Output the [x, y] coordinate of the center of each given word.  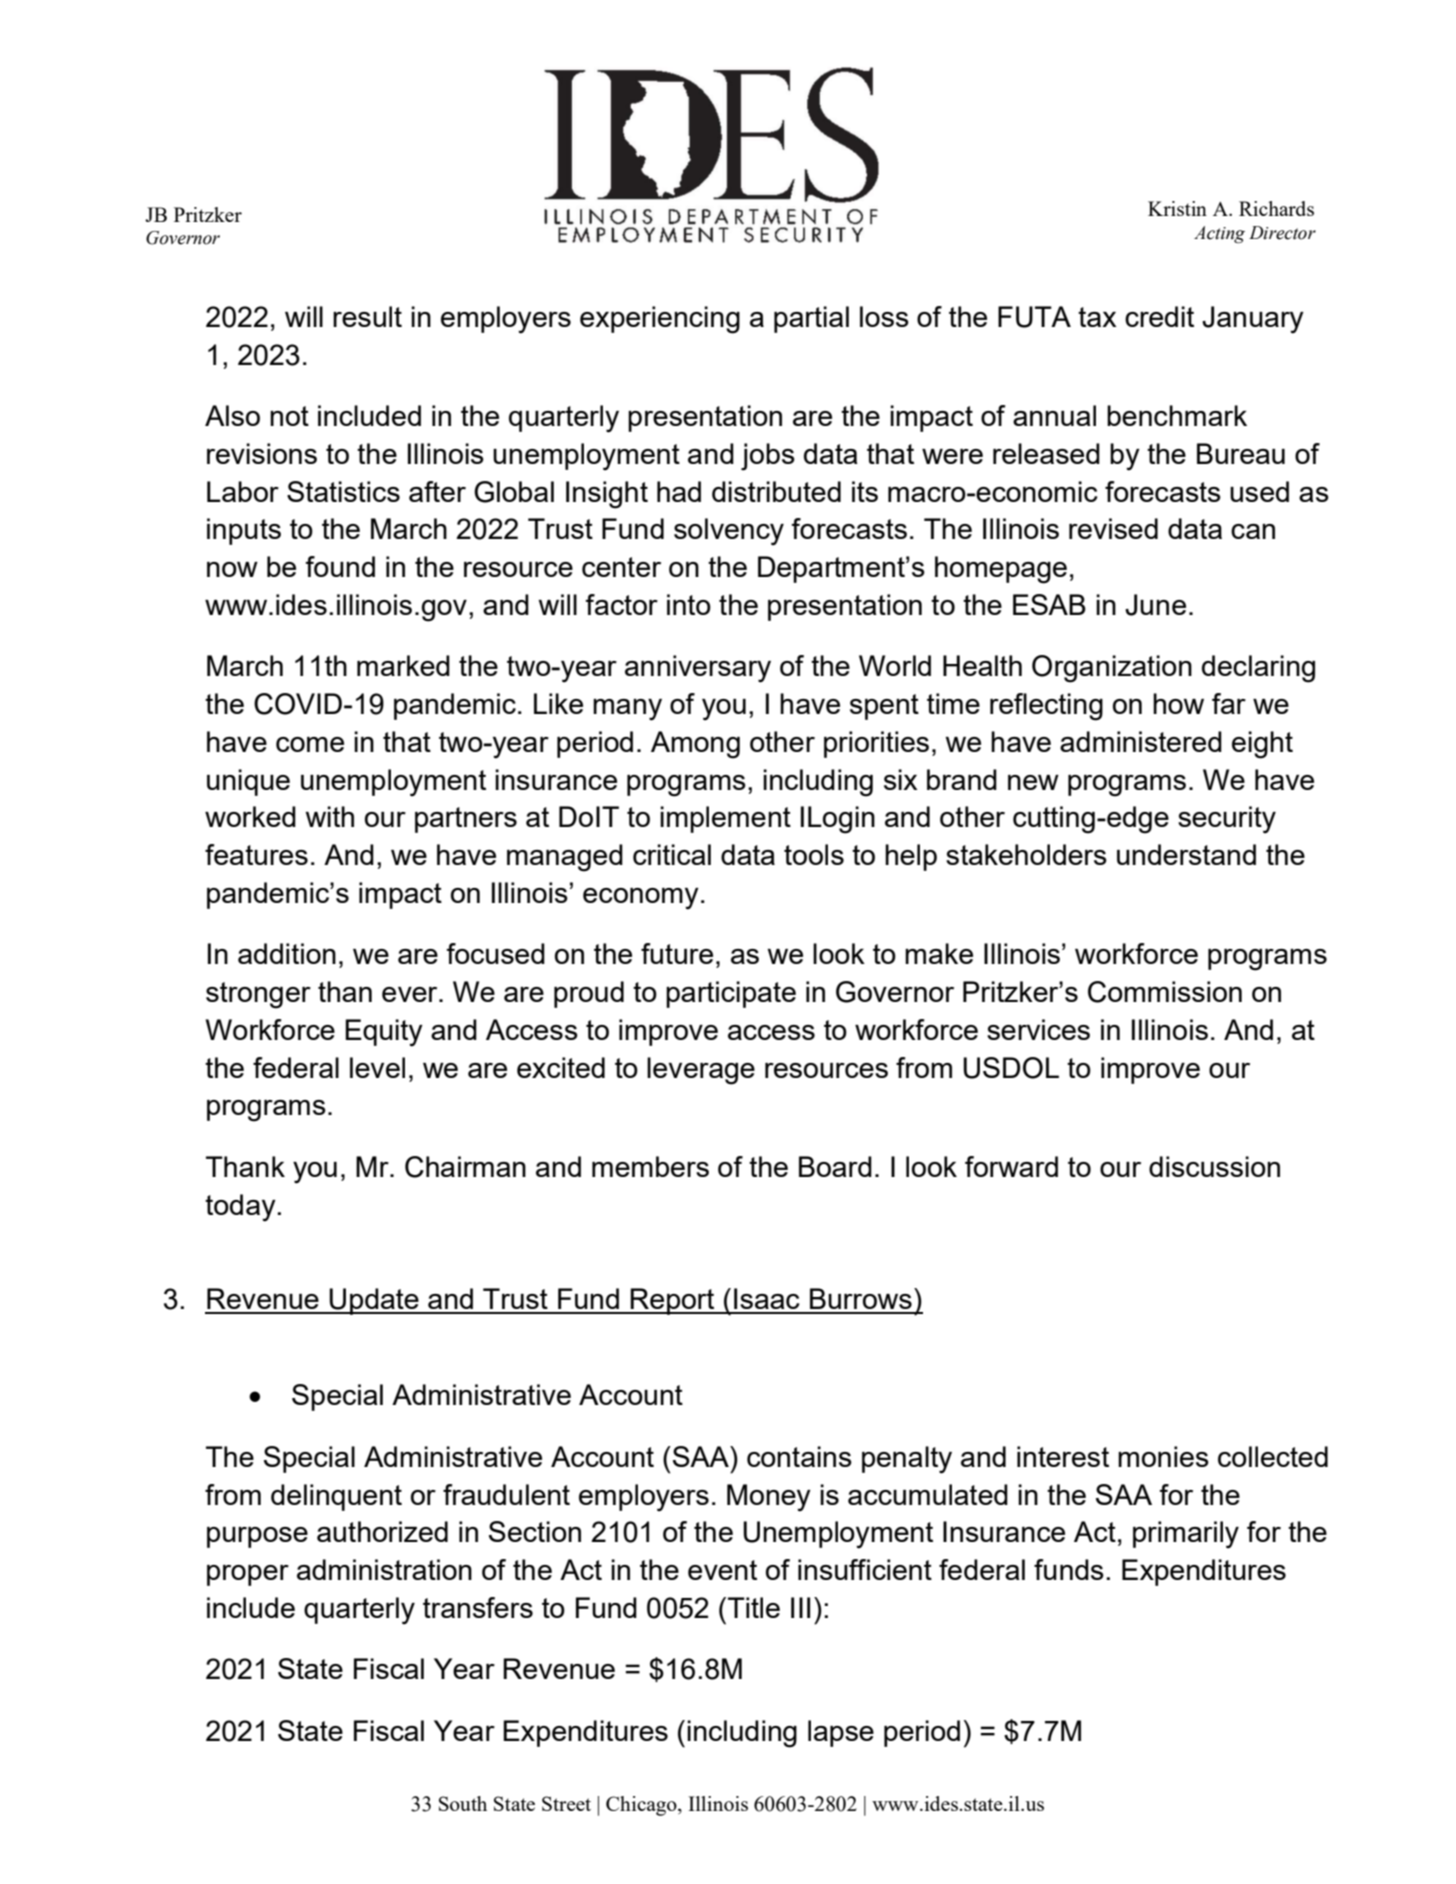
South [463, 1803]
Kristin [1177, 208]
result [367, 316]
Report [673, 1301]
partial [811, 319]
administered [1141, 741]
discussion [1214, 1166]
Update [374, 1301]
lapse [841, 1733]
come [310, 744]
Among [695, 745]
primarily [1186, 1535]
